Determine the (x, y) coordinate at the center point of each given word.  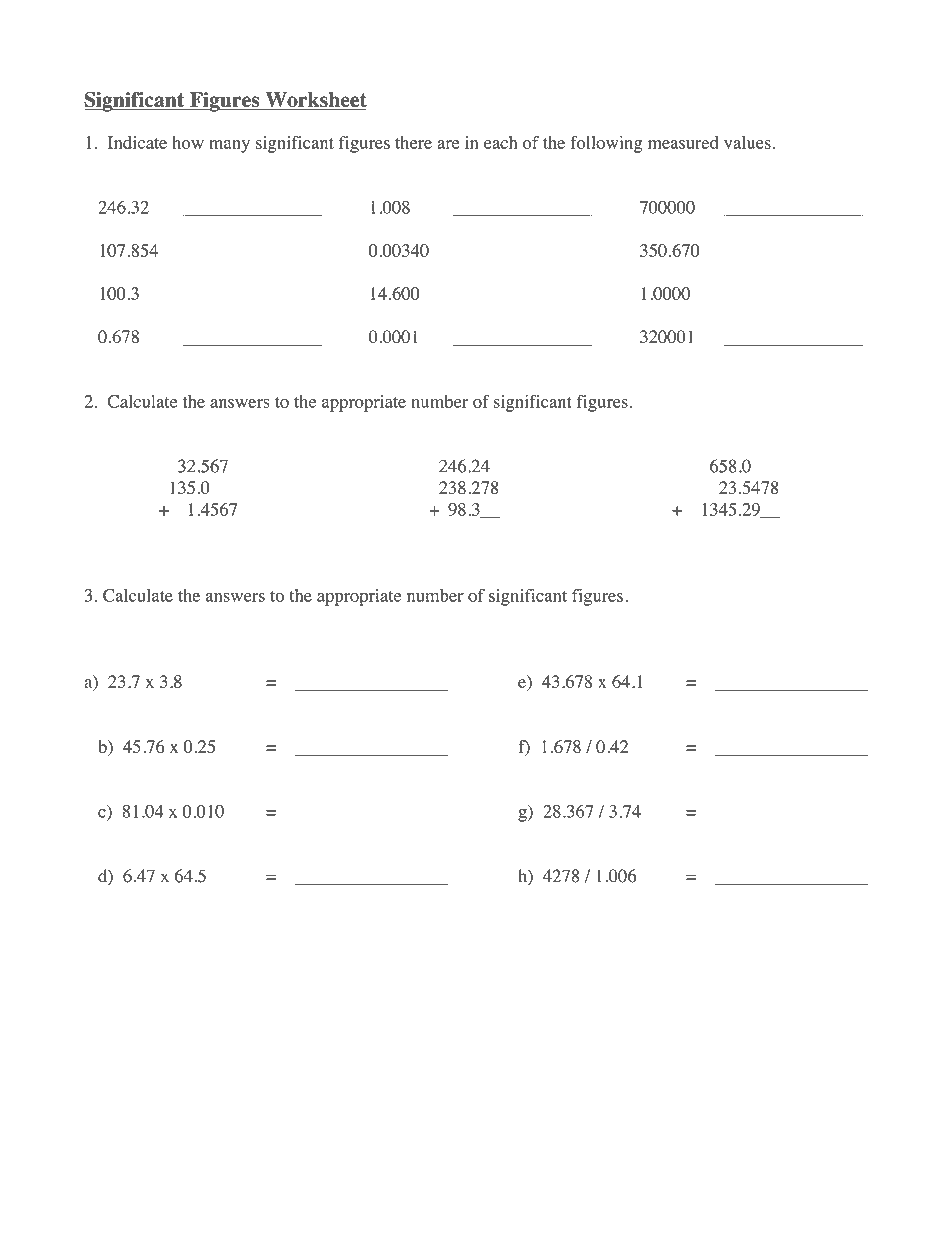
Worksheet (315, 101)
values (747, 142)
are (448, 144)
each (500, 142)
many (229, 146)
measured (683, 142)
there (413, 142)
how (188, 142)
